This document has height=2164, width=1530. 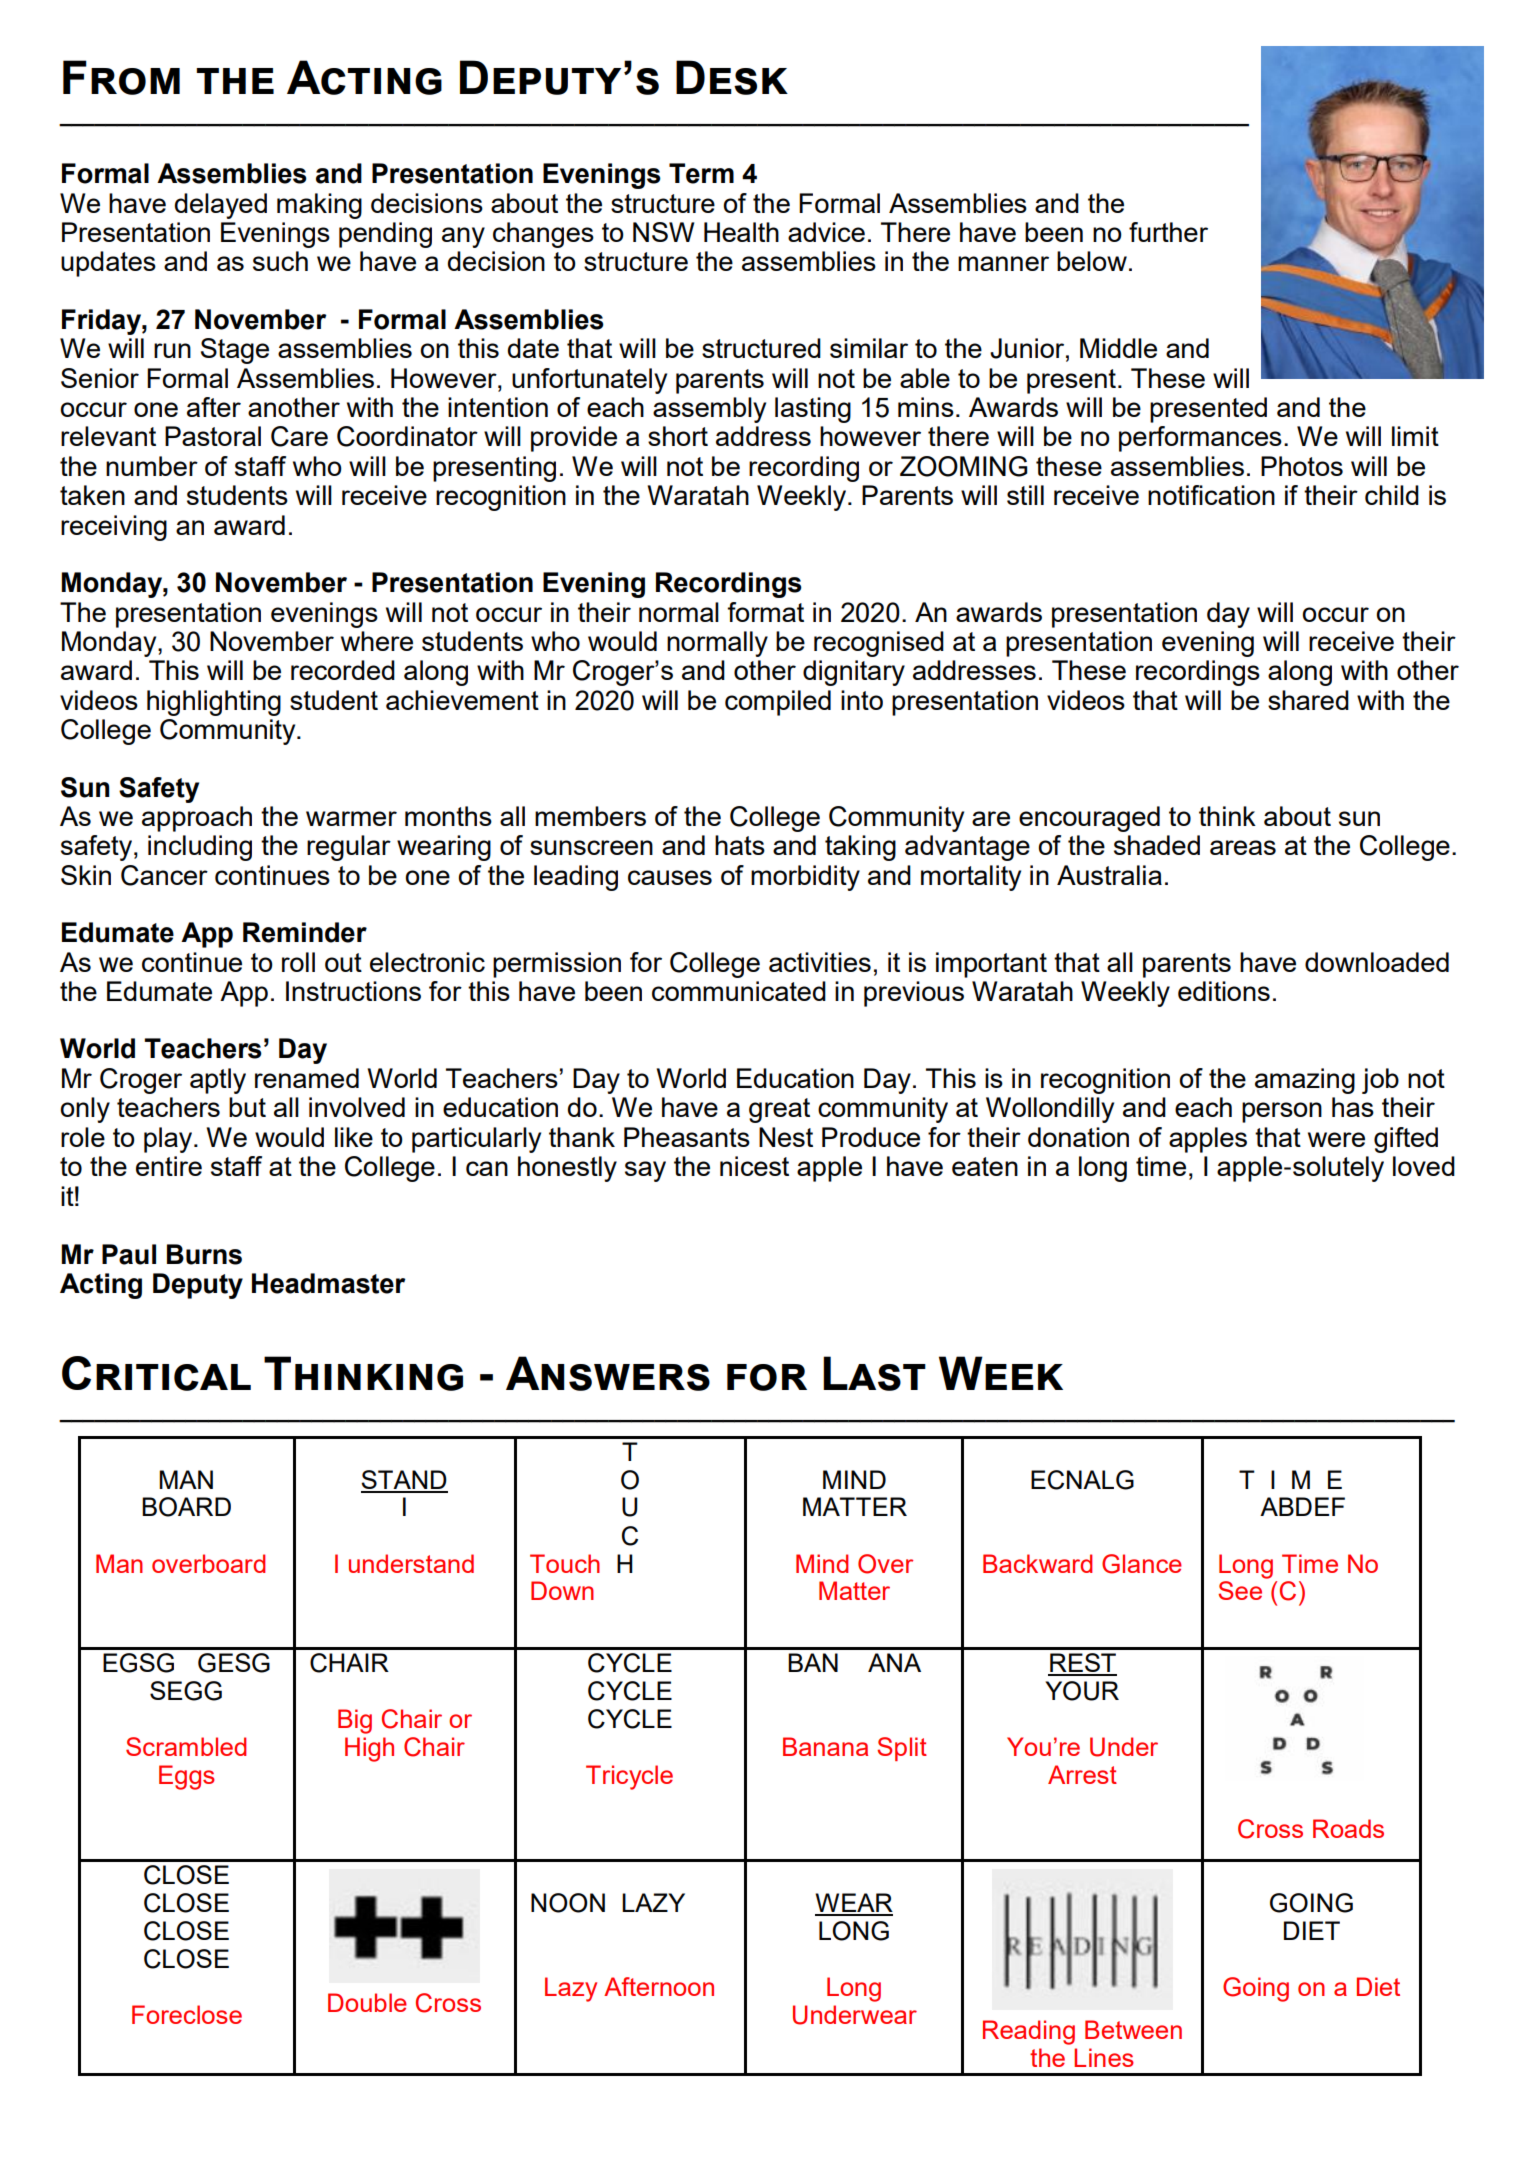 What do you see at coordinates (1029, 2032) in the document?
I see `Reading` at bounding box center [1029, 2032].
